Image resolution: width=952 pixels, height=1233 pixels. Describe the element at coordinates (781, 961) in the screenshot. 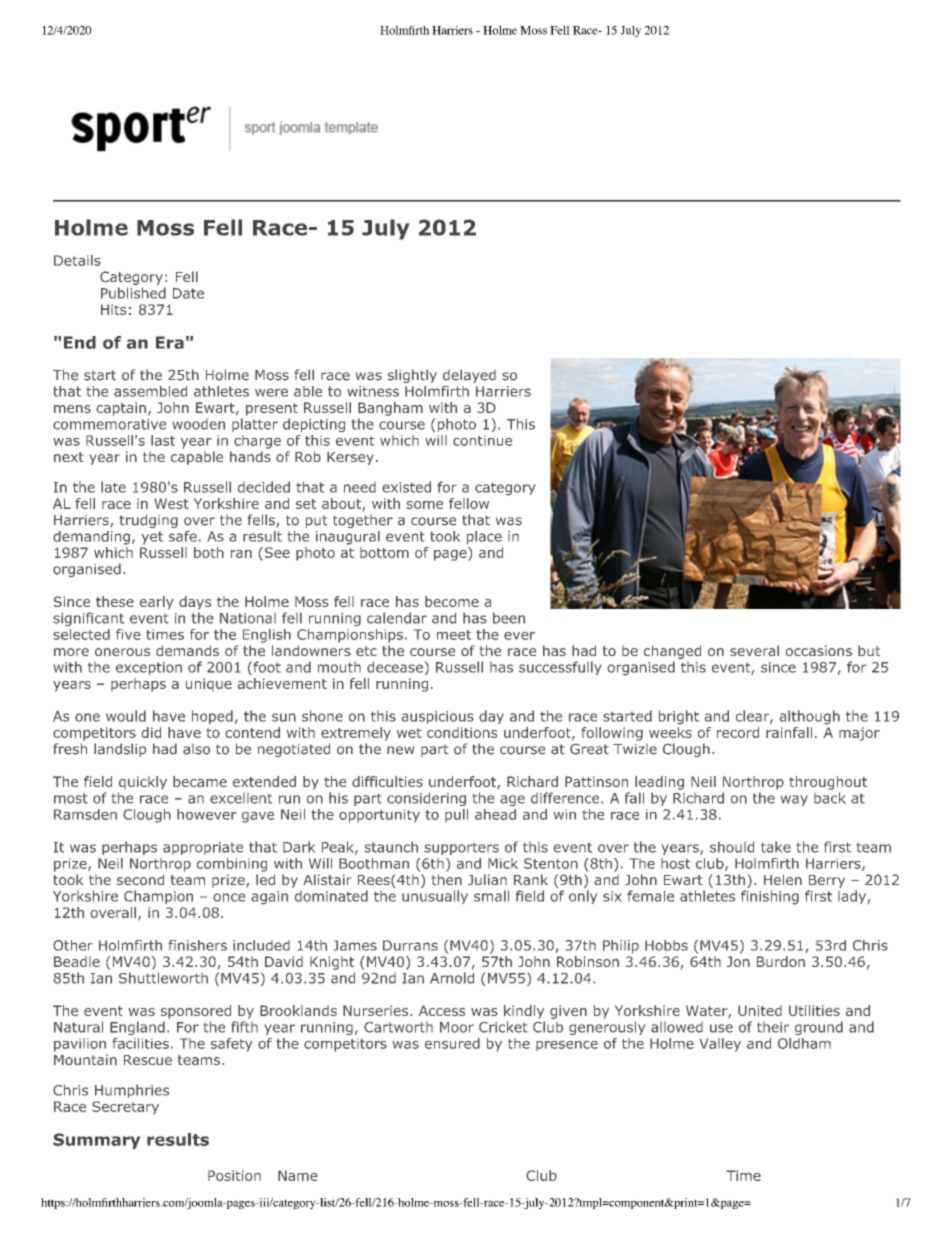

I see `Burdon` at that location.
